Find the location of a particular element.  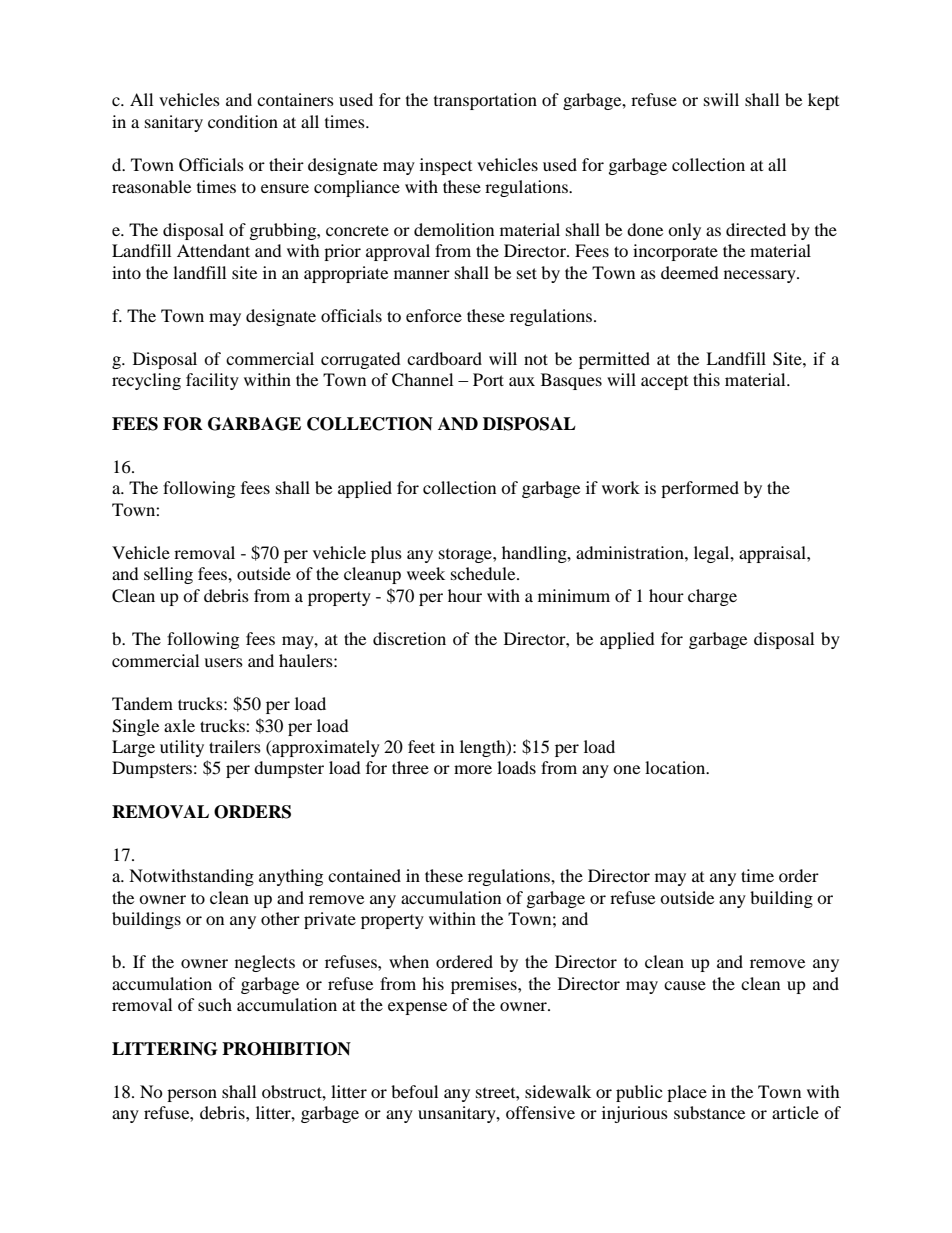

location is located at coordinates (676, 767).
